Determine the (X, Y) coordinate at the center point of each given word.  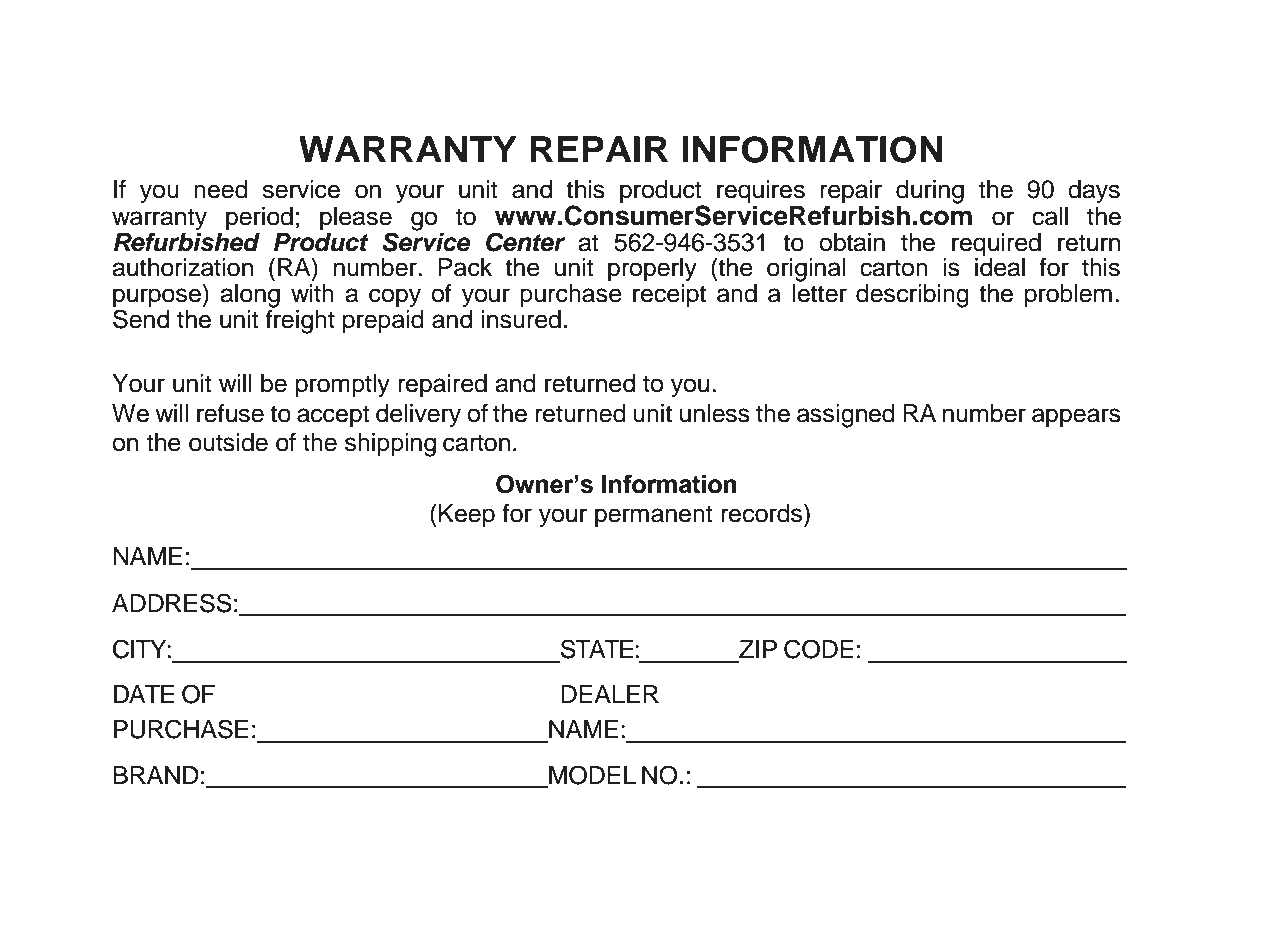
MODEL (591, 776)
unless (715, 413)
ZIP (758, 649)
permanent (654, 516)
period (259, 219)
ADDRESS (172, 603)
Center (525, 242)
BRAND (156, 775)
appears (1076, 418)
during (930, 192)
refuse (230, 413)
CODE (819, 649)
